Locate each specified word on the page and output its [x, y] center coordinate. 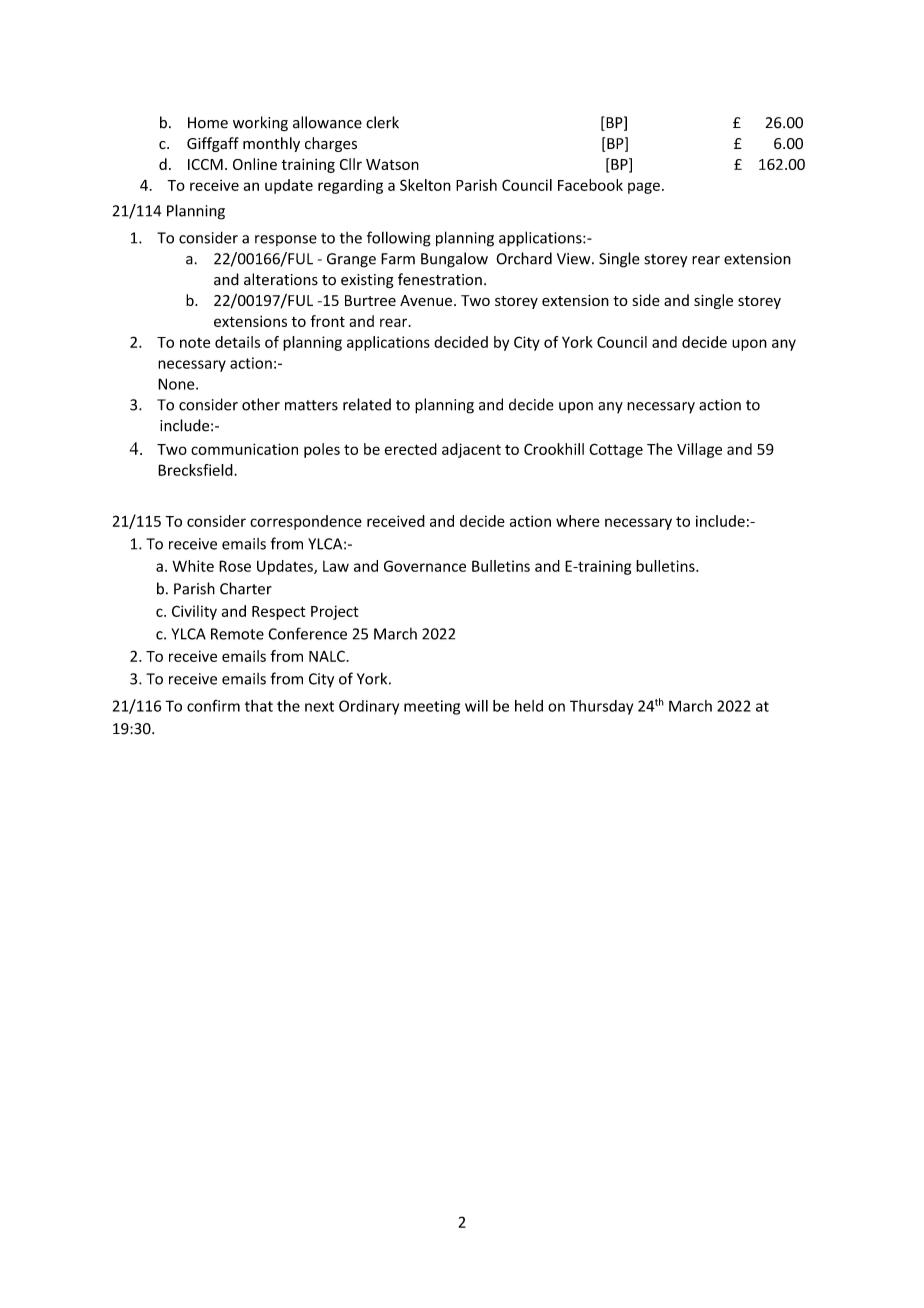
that [259, 706]
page [644, 188]
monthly [271, 144]
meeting [432, 707]
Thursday [601, 707]
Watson [392, 164]
